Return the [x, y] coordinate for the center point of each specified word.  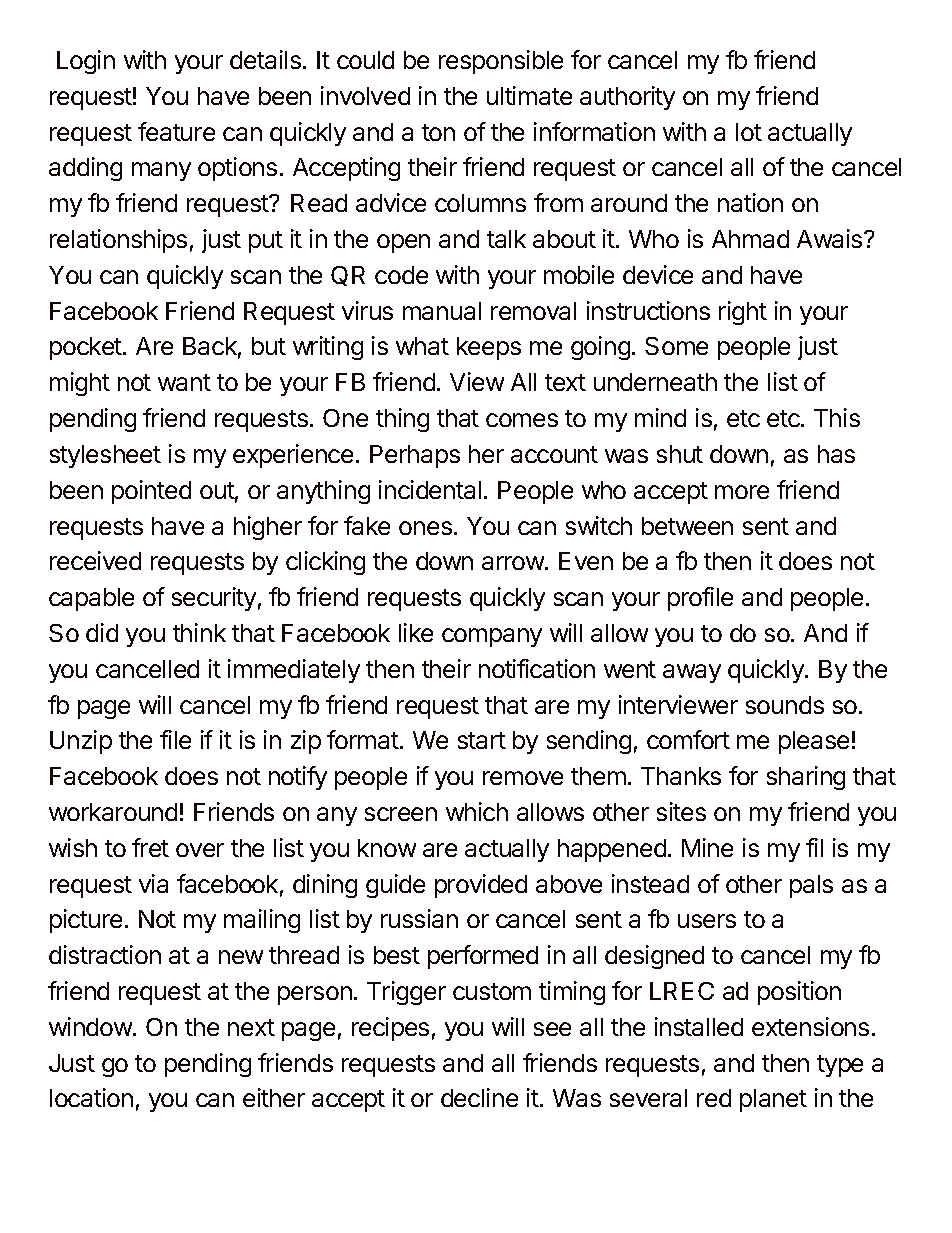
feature [176, 131]
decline [479, 1097]
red [714, 1098]
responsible [501, 62]
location [91, 1097]
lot [749, 132]
